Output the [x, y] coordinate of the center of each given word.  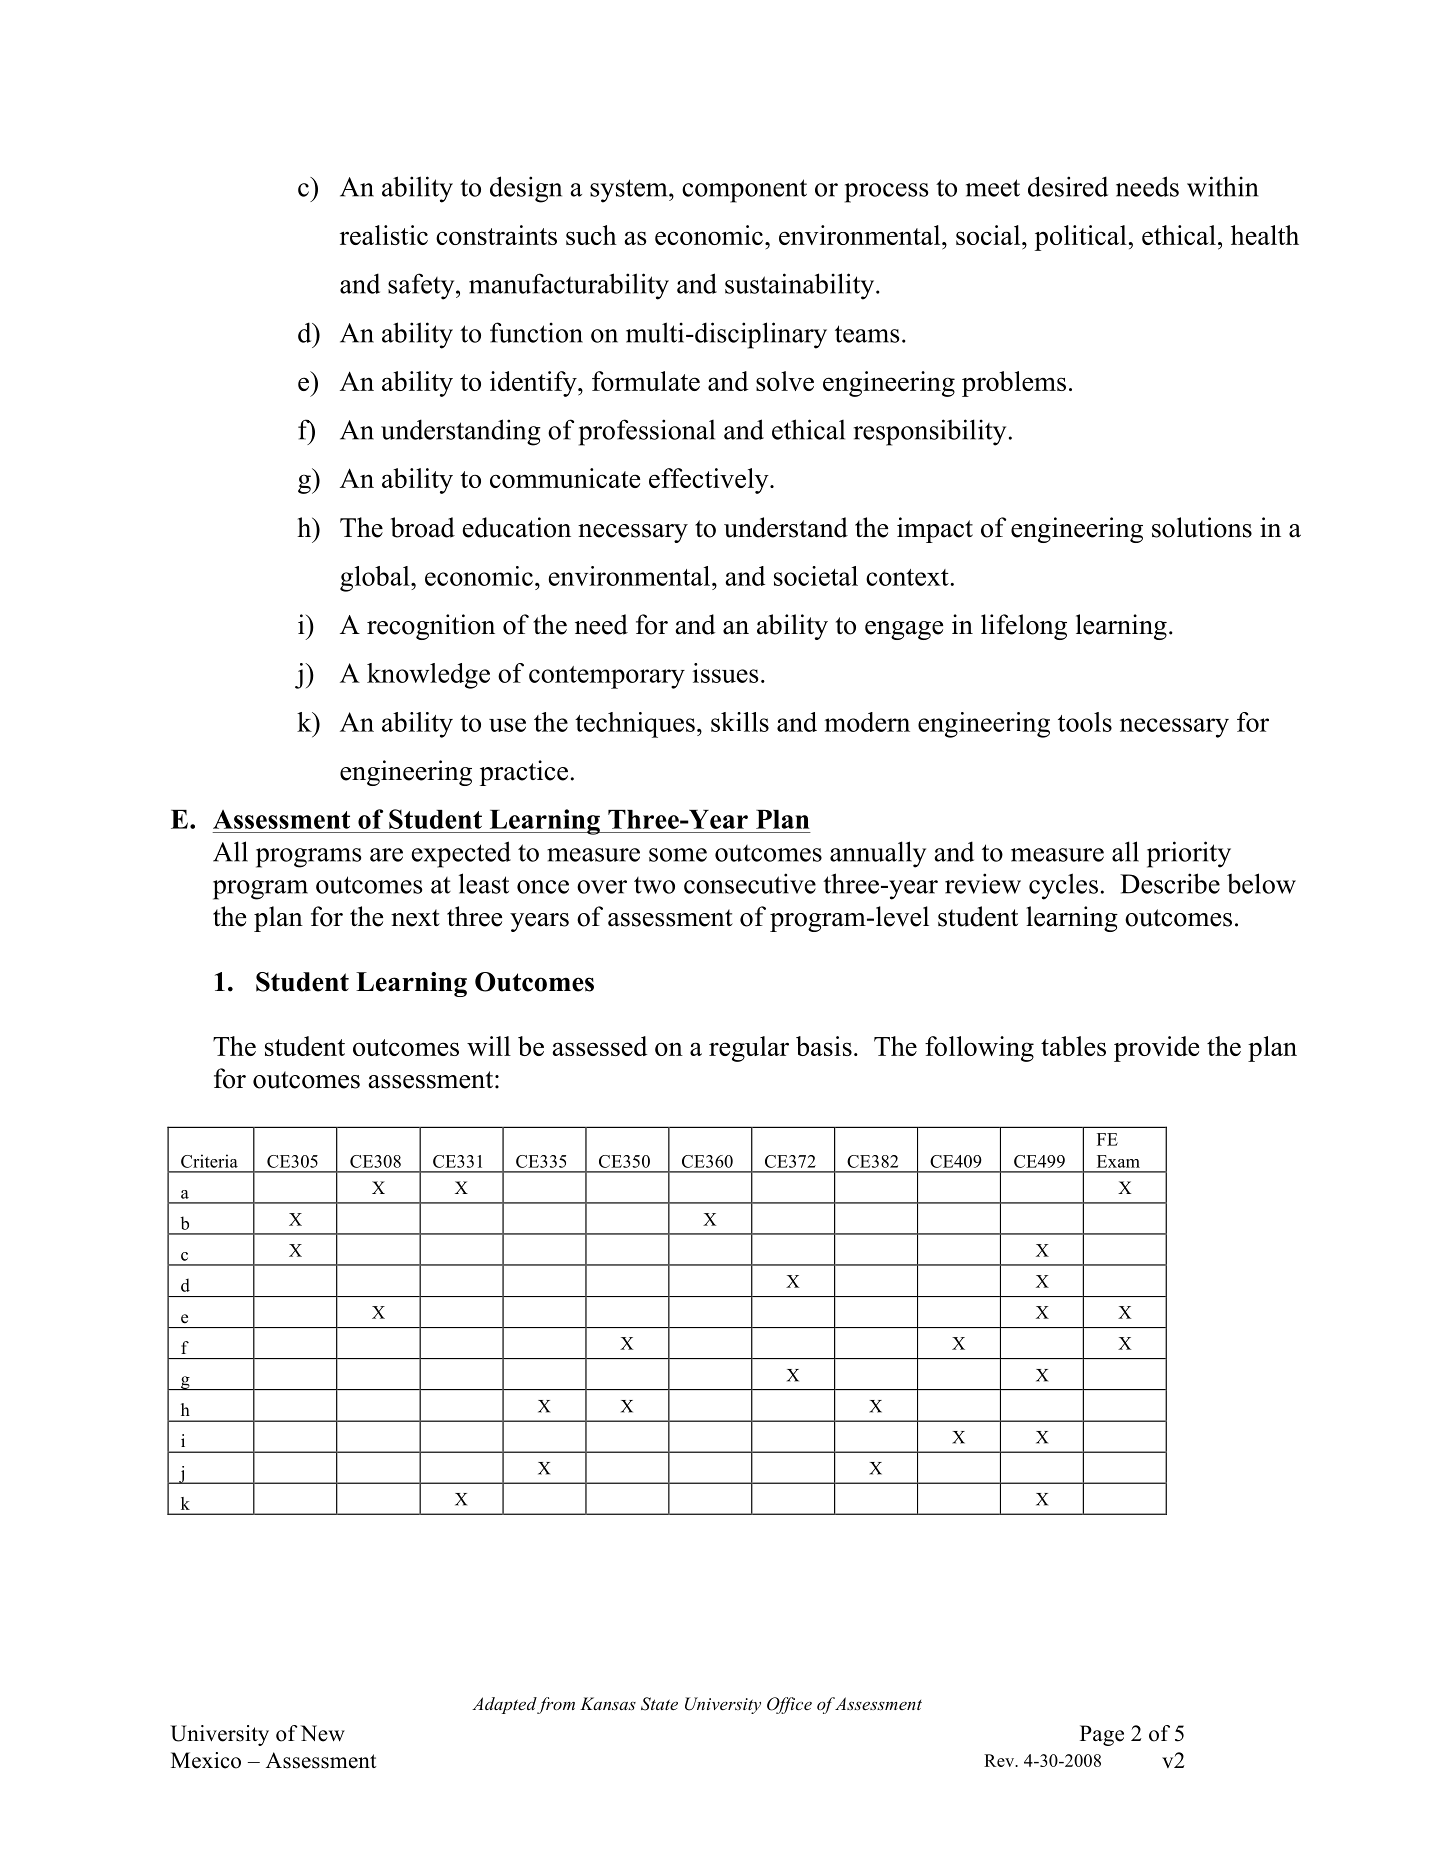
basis [824, 1046]
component [744, 191]
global [376, 579]
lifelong [1024, 627]
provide [1156, 1049]
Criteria [209, 1161]
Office [789, 1705]
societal [816, 576]
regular [749, 1049]
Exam [1118, 1161]
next [415, 918]
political [1081, 238]
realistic [384, 235]
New [323, 1733]
